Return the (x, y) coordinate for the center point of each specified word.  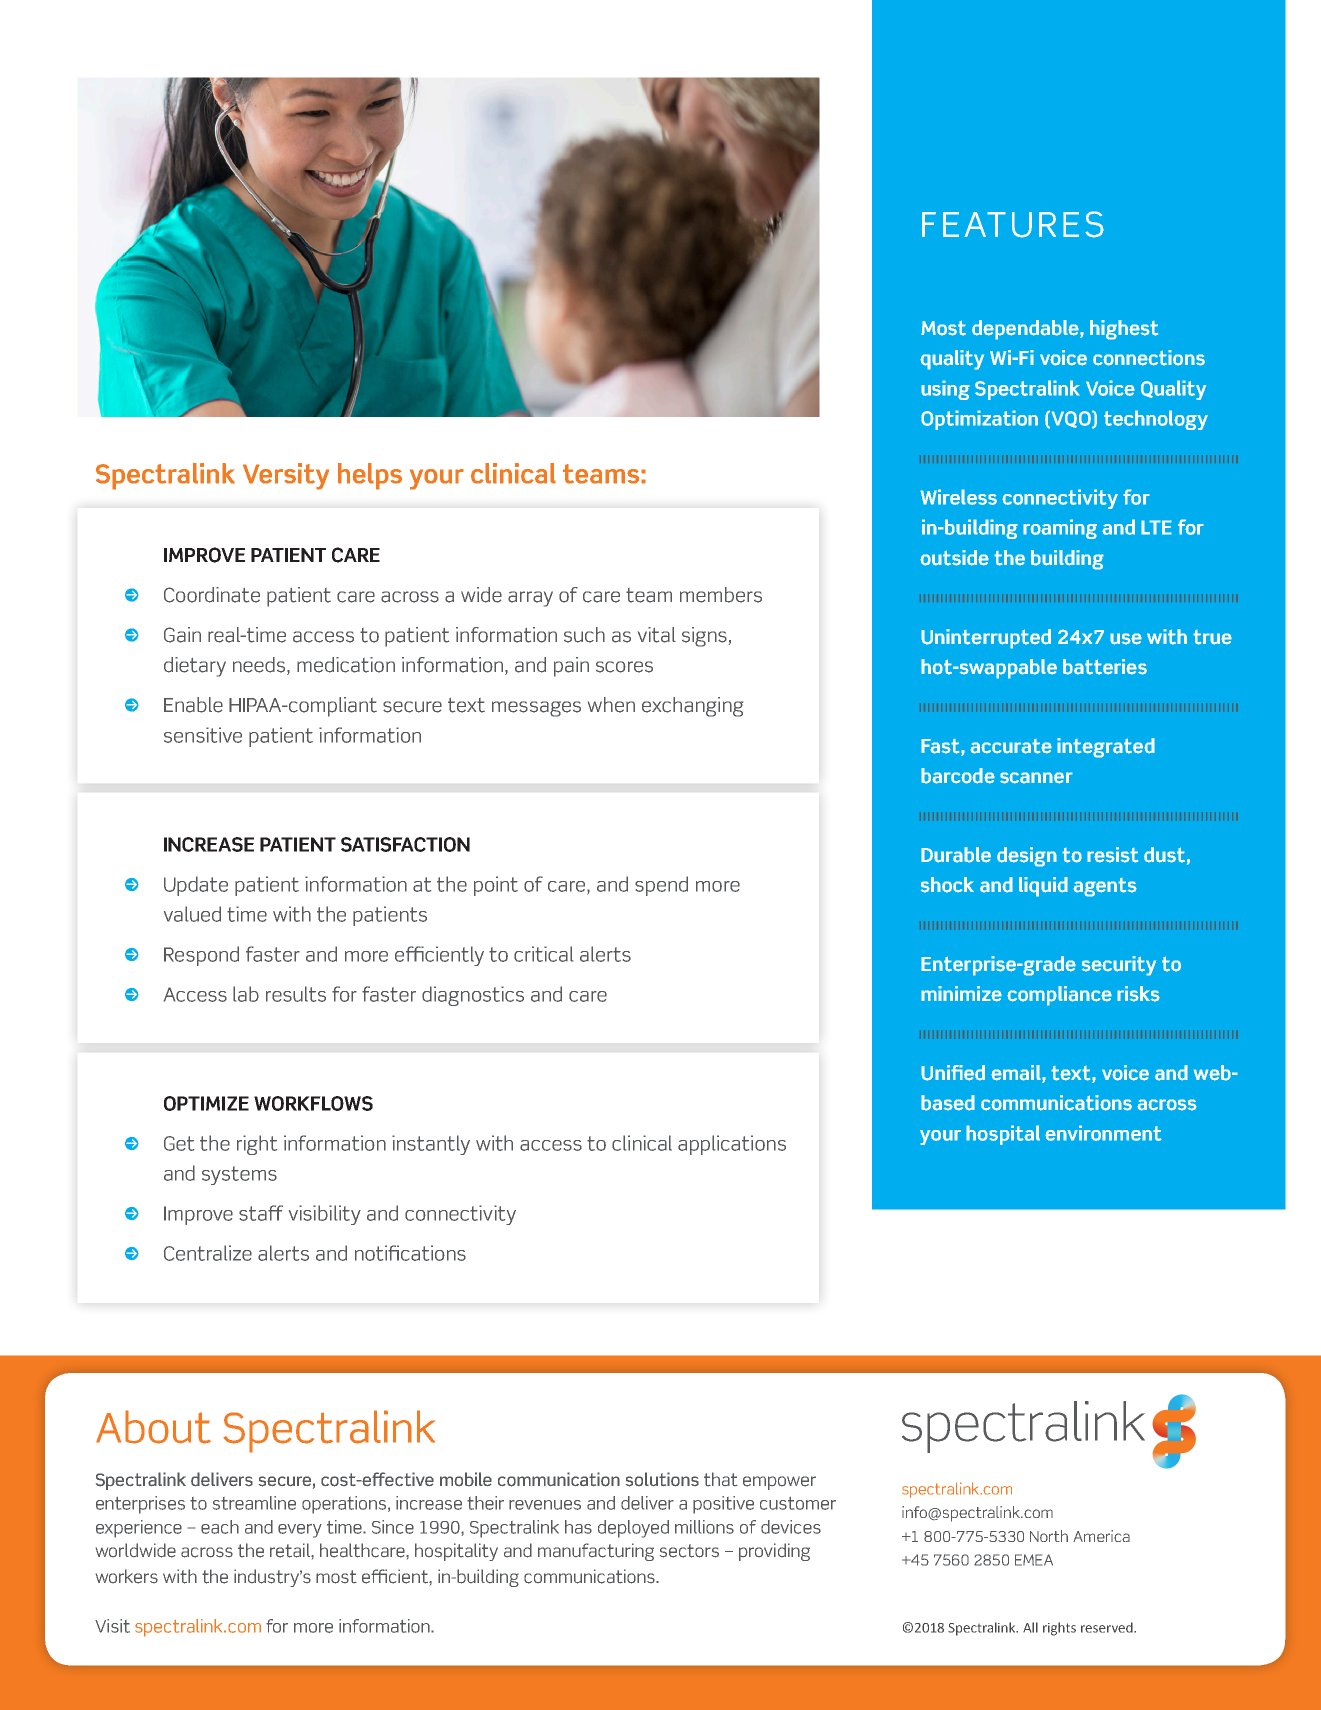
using (945, 390)
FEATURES (1013, 224)
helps (370, 476)
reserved (1108, 1627)
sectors (689, 1551)
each (220, 1527)
